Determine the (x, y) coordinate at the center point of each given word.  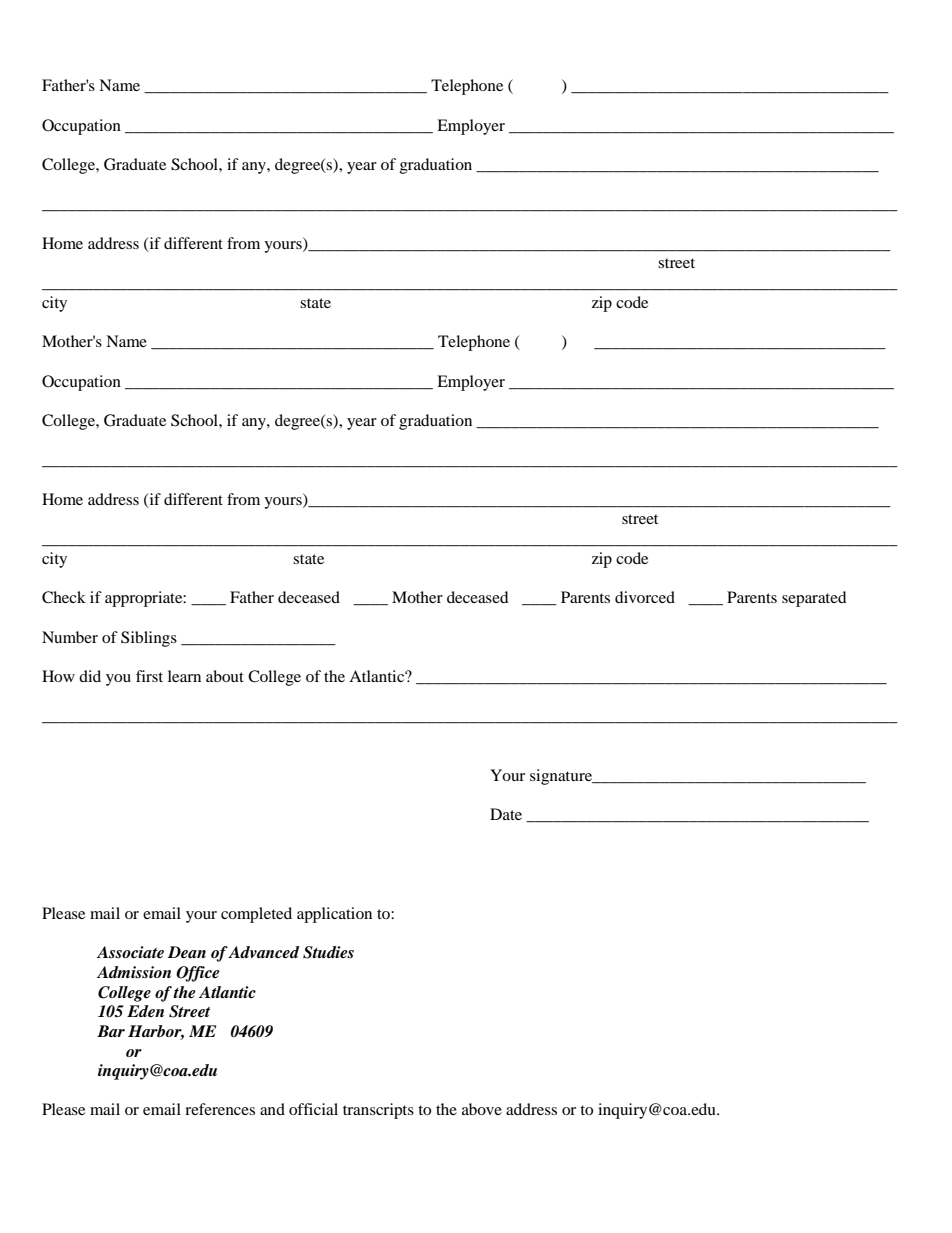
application (334, 915)
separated (814, 599)
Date (506, 814)
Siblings (149, 639)
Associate (130, 952)
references (220, 1109)
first (149, 676)
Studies (328, 952)
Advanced (263, 952)
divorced (645, 597)
